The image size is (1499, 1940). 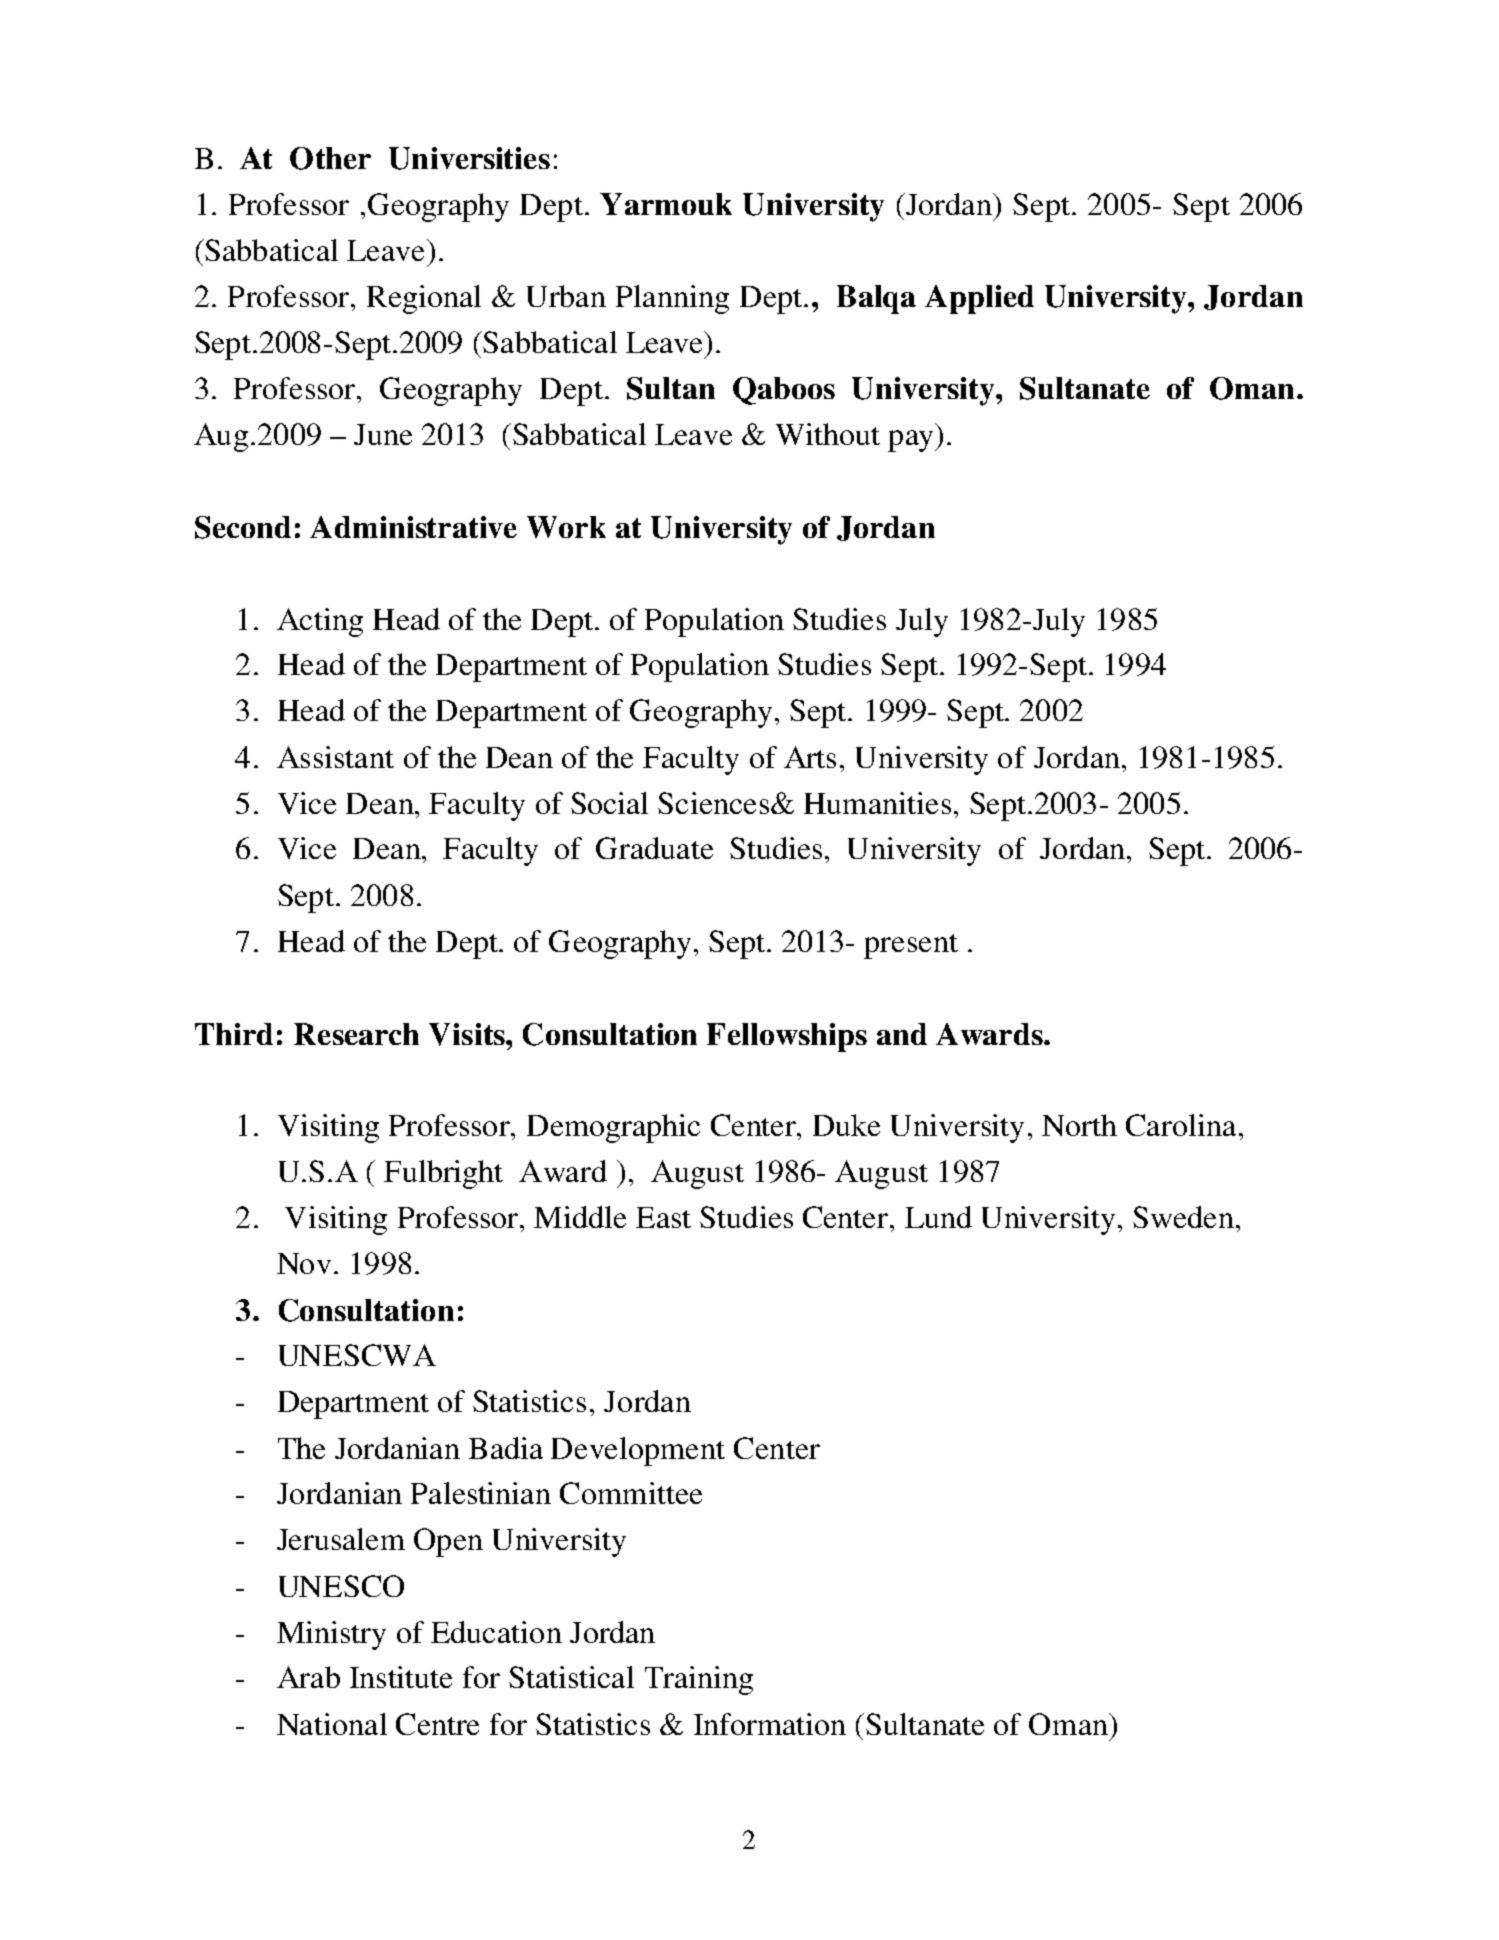 I want to click on Training, so click(x=699, y=1680).
